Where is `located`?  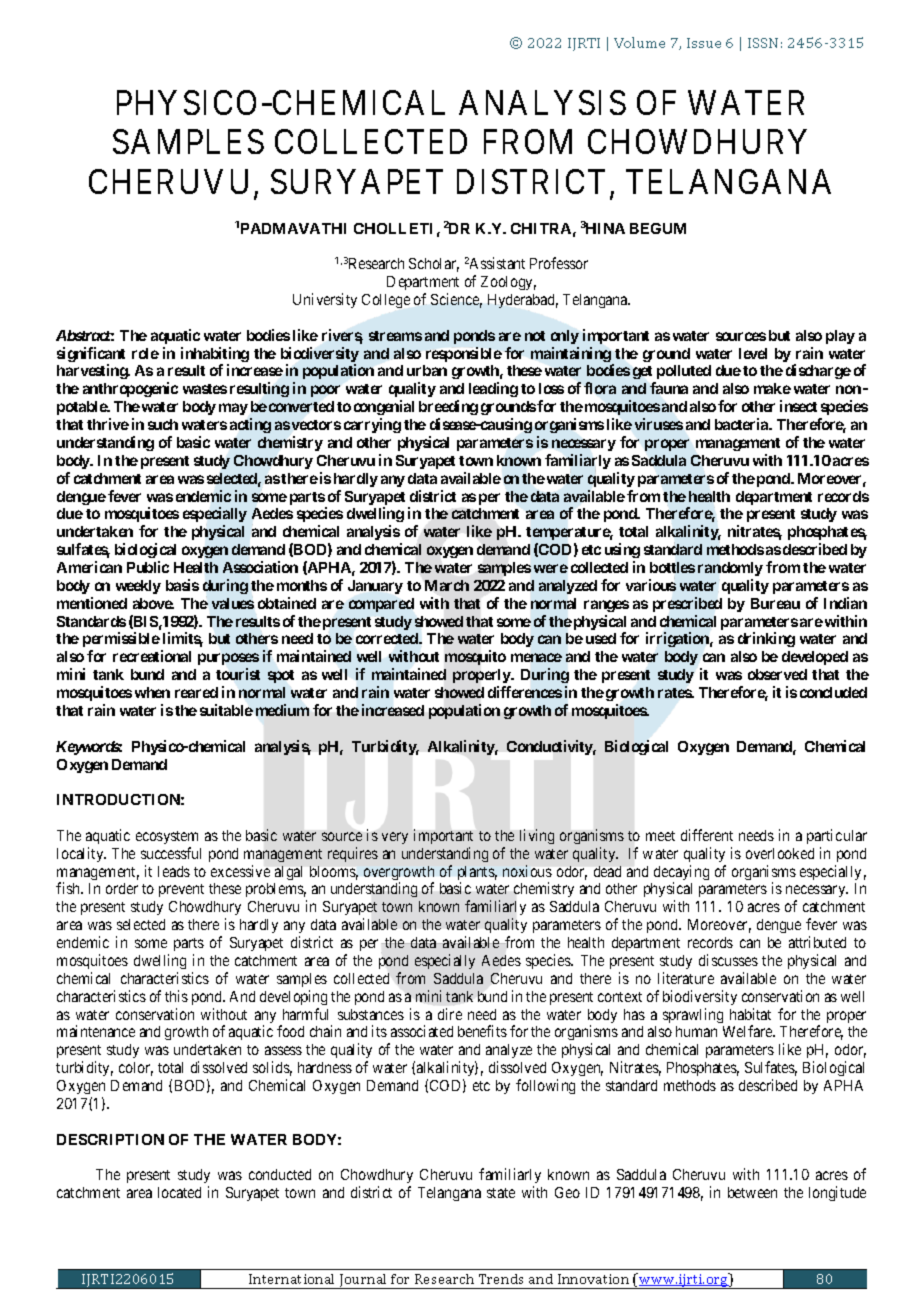
located is located at coordinates (179, 1192).
